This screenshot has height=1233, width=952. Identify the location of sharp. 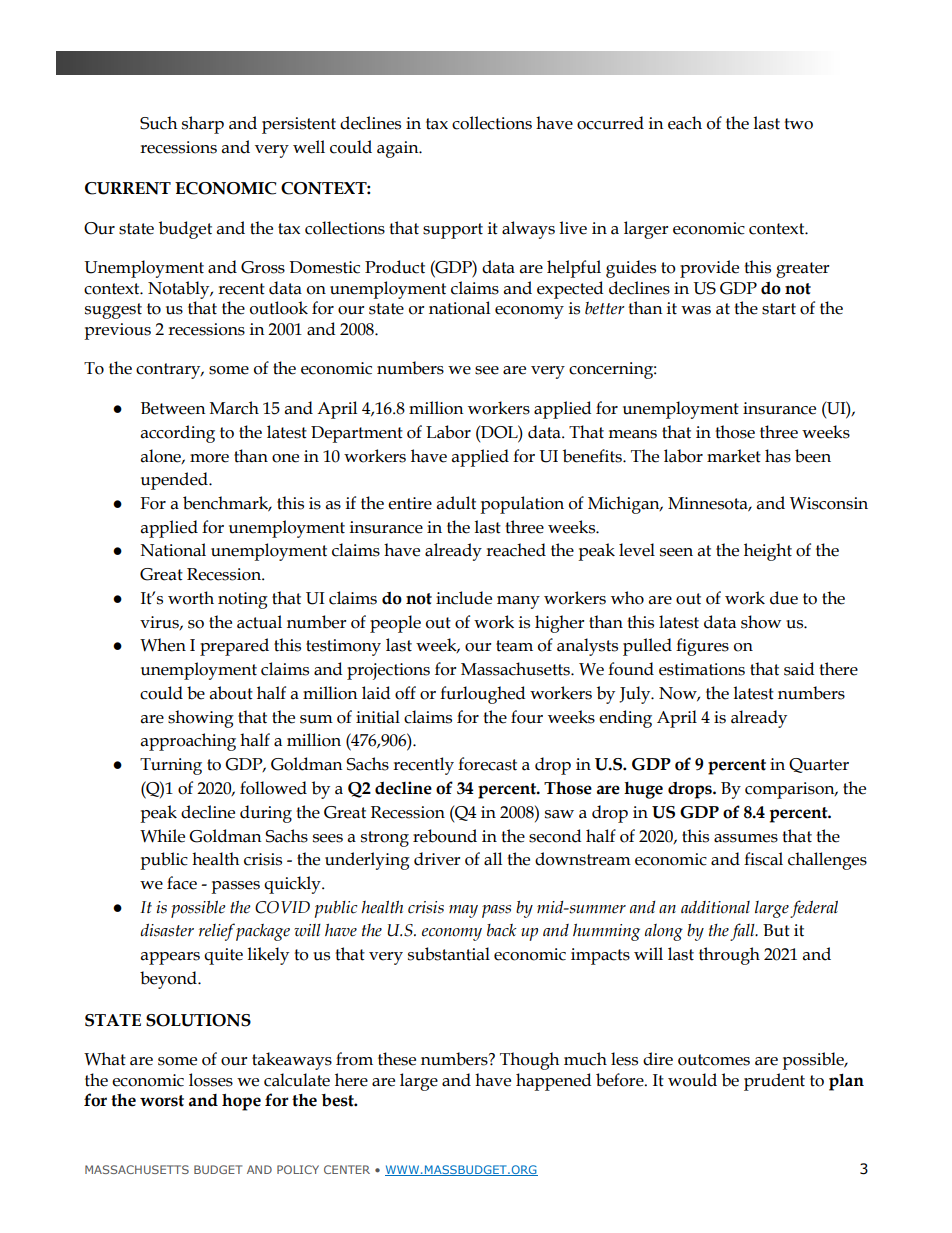
(203, 125).
